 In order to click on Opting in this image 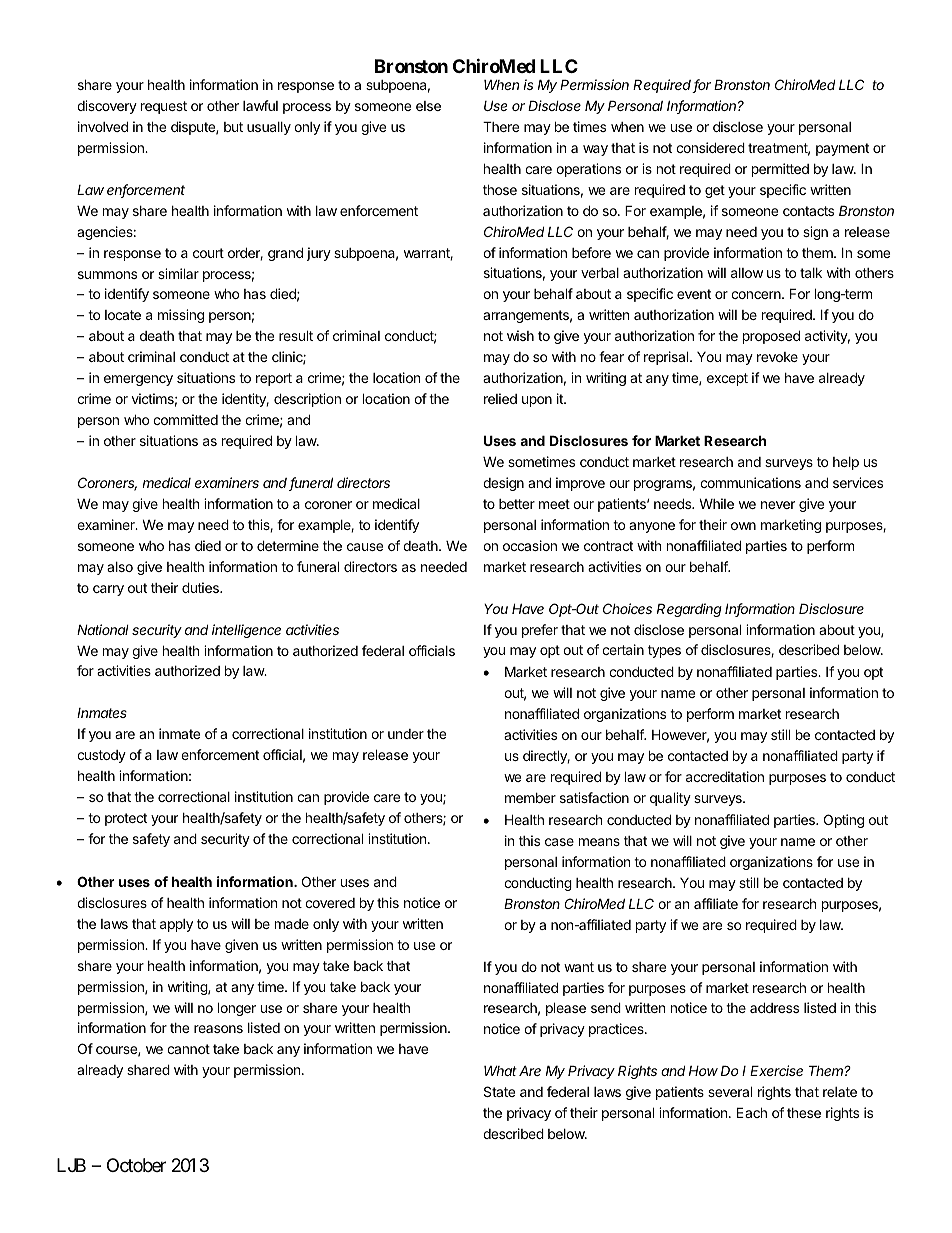, I will do `click(844, 821)`.
